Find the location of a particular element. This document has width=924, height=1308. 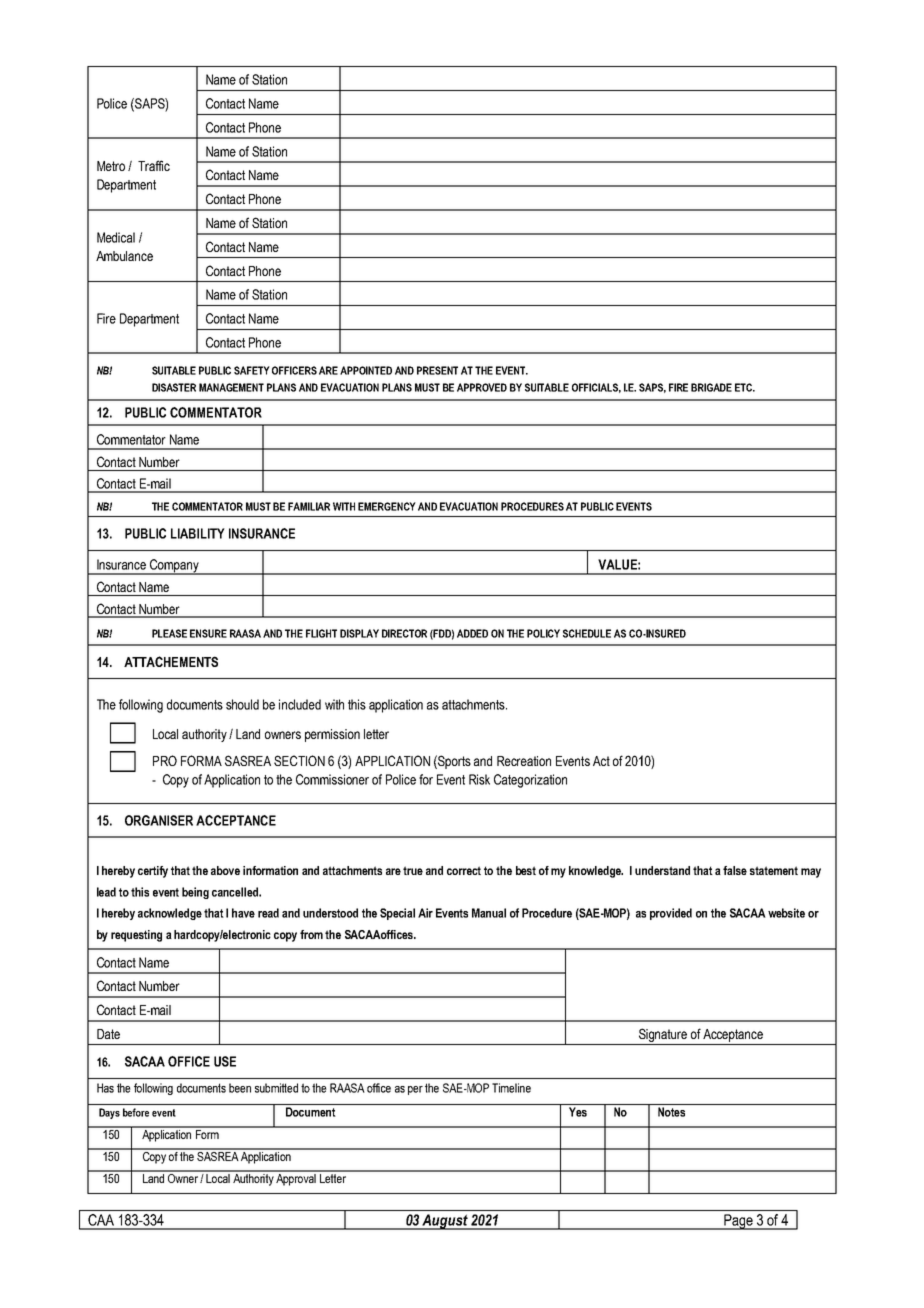

PRESENT is located at coordinates (437, 370).
